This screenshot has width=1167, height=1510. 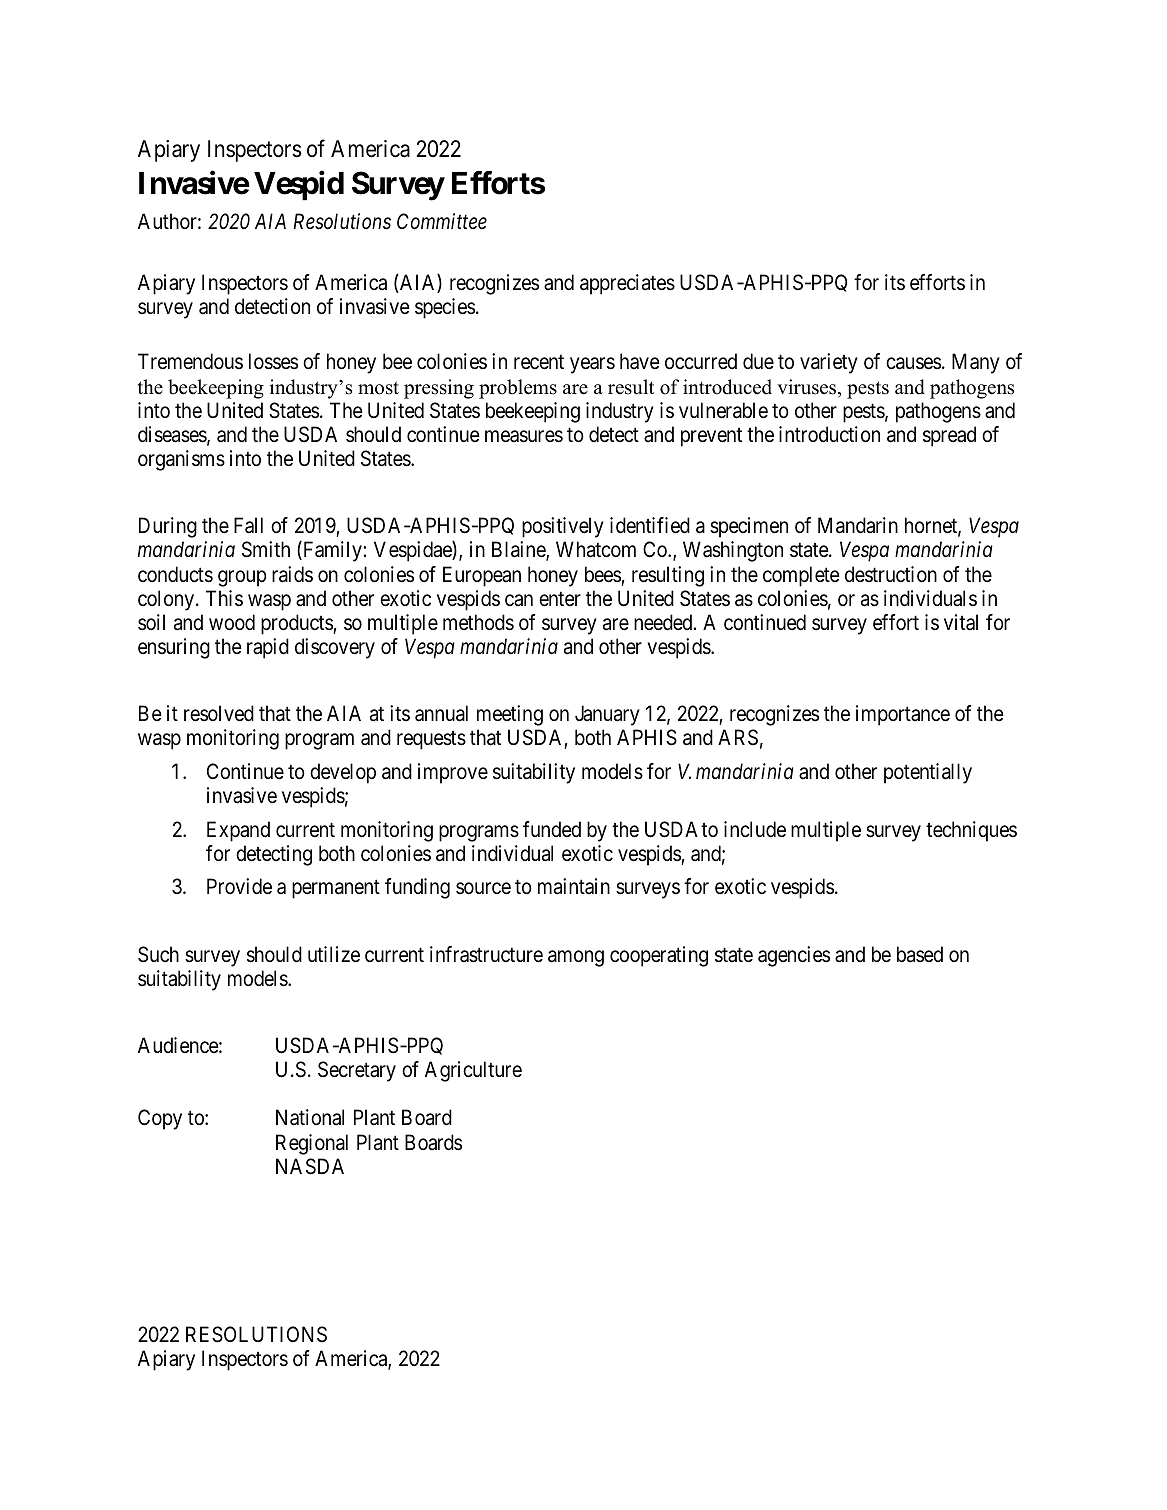 What do you see at coordinates (310, 1117) in the screenshot?
I see `National` at bounding box center [310, 1117].
